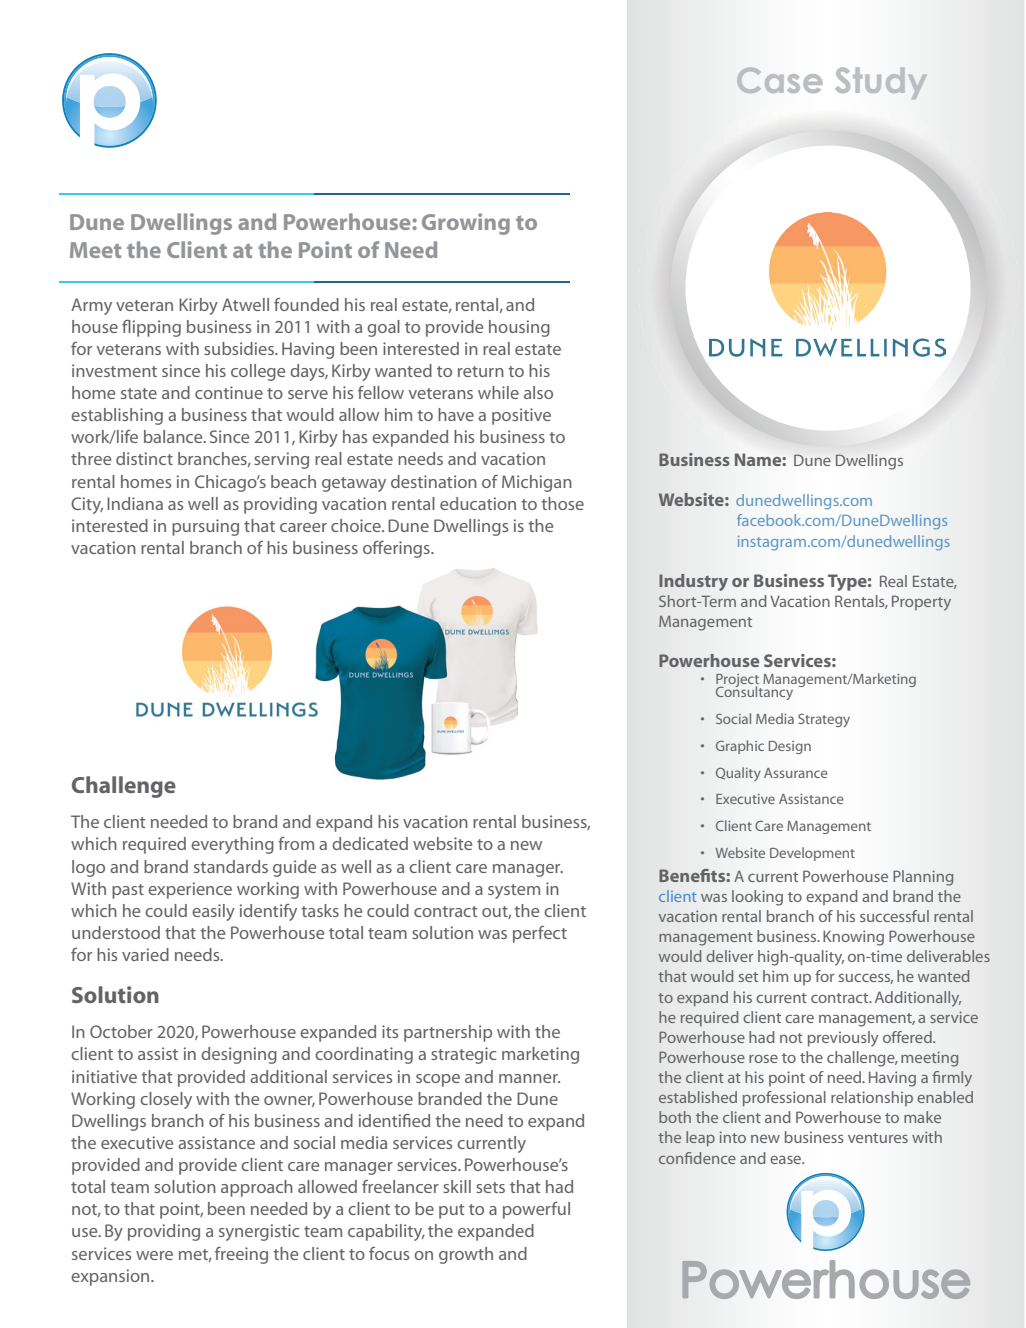 The width and height of the document is (1026, 1328). Describe the element at coordinates (881, 83) in the document. I see `Study` at that location.
